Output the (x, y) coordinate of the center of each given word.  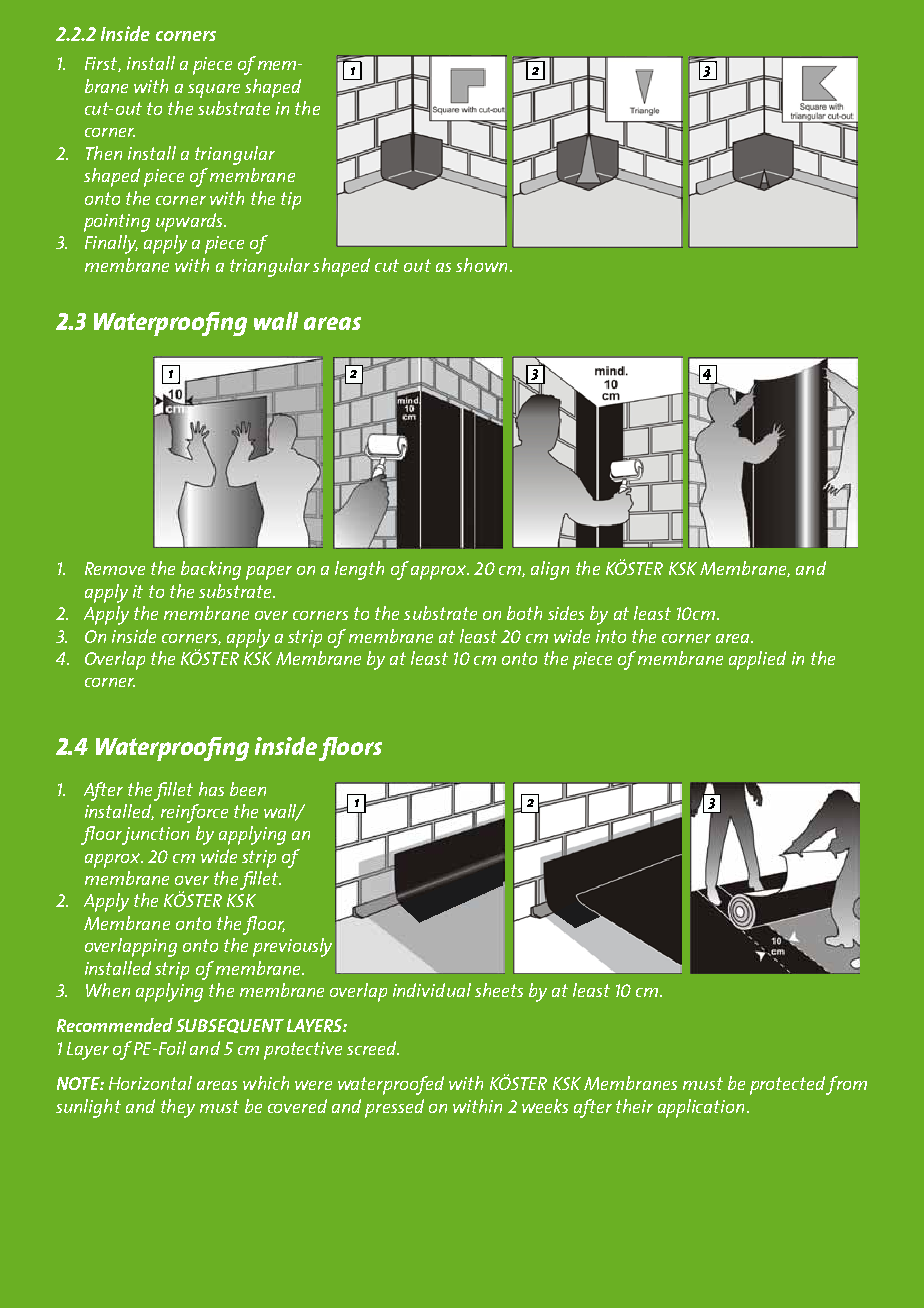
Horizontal (150, 1083)
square (214, 91)
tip (291, 201)
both (524, 613)
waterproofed (391, 1085)
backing (211, 570)
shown (481, 265)
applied (757, 660)
